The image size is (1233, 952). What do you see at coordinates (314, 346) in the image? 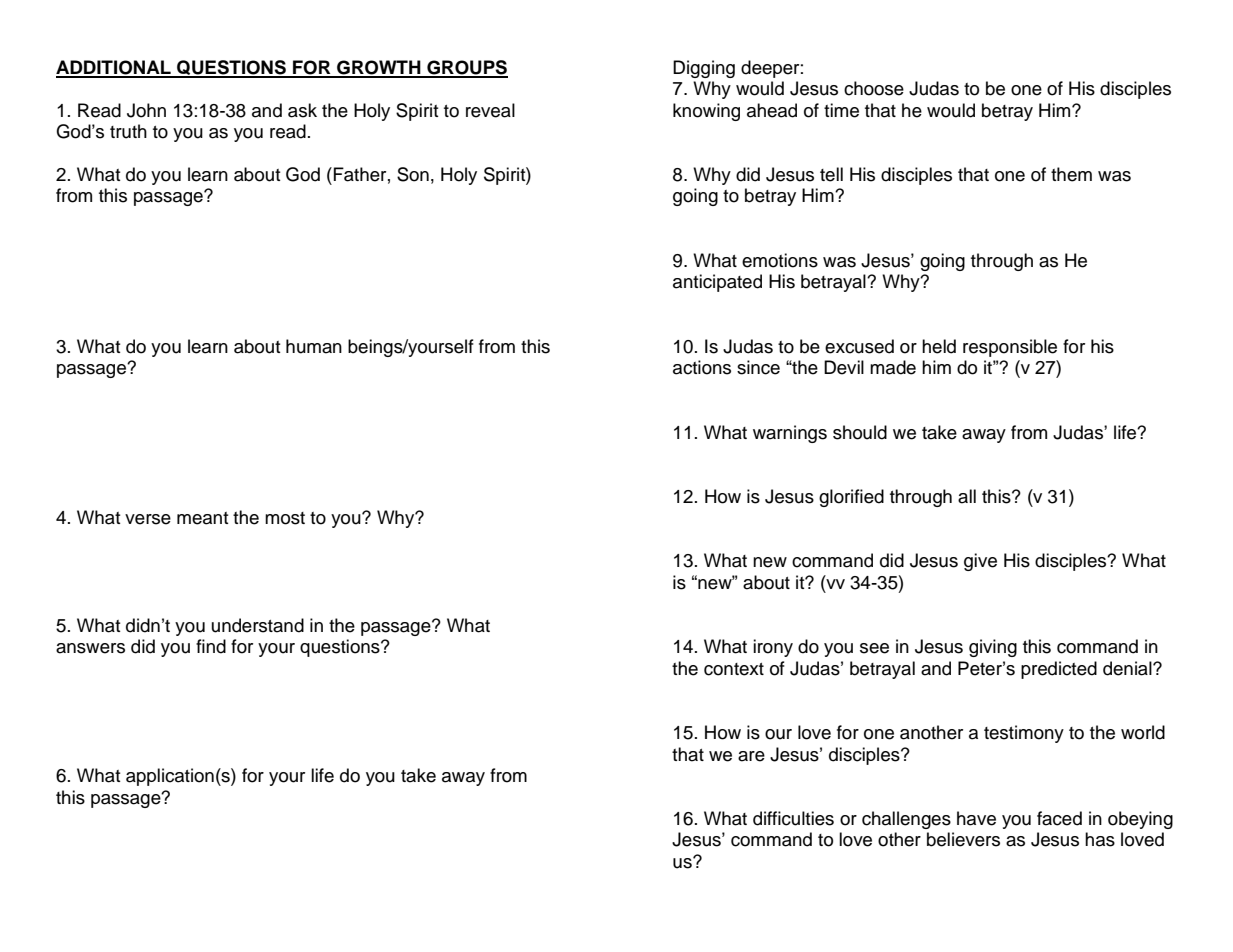
I see `human` at bounding box center [314, 346].
